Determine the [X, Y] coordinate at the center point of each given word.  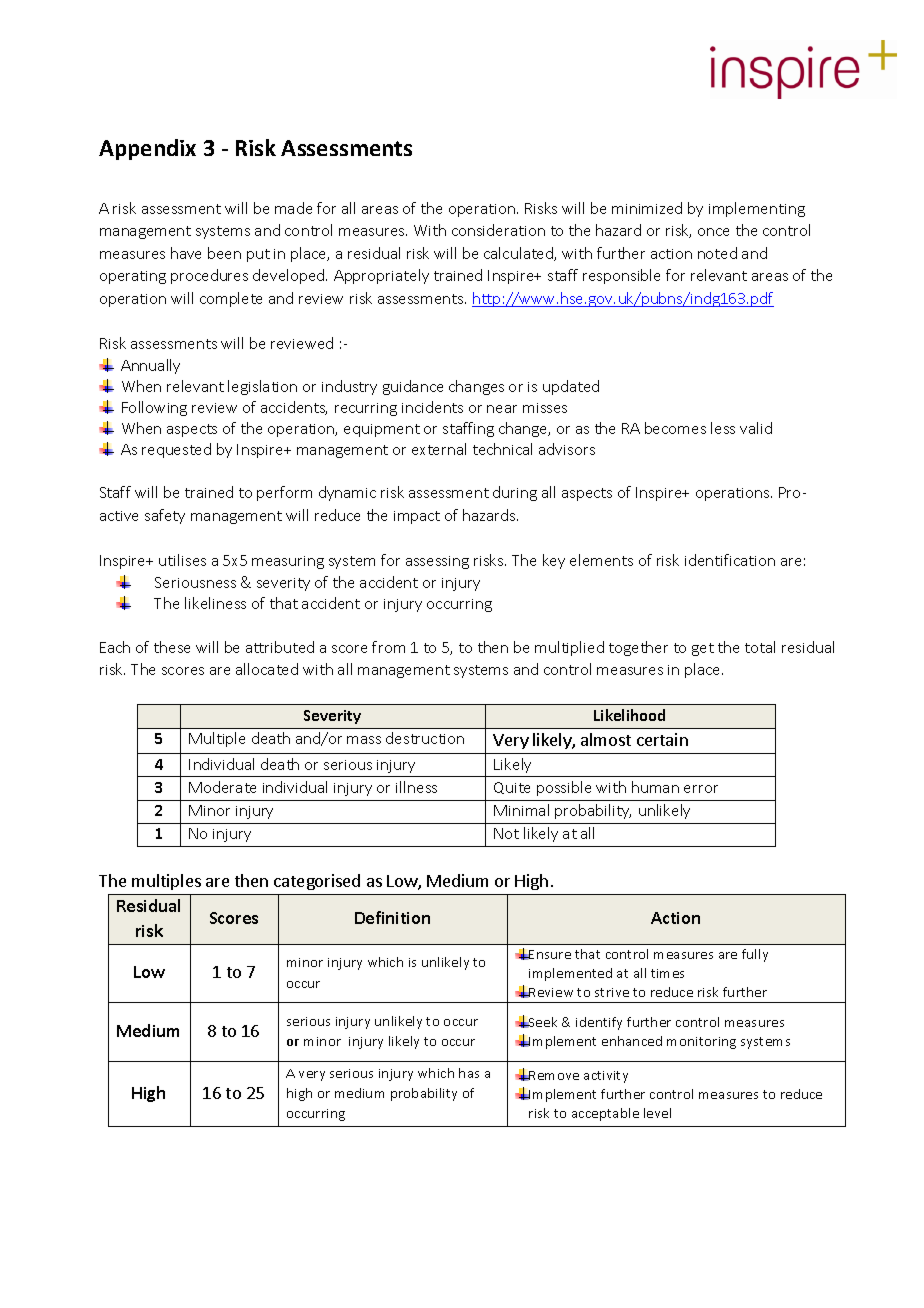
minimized [647, 208]
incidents [432, 407]
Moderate [222, 787]
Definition [392, 917]
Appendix [147, 149]
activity [606, 1077]
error [701, 789]
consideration [498, 230]
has [469, 1073]
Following [154, 408]
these [172, 647]
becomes [675, 428]
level [657, 1113]
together [638, 648]
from [388, 647]
